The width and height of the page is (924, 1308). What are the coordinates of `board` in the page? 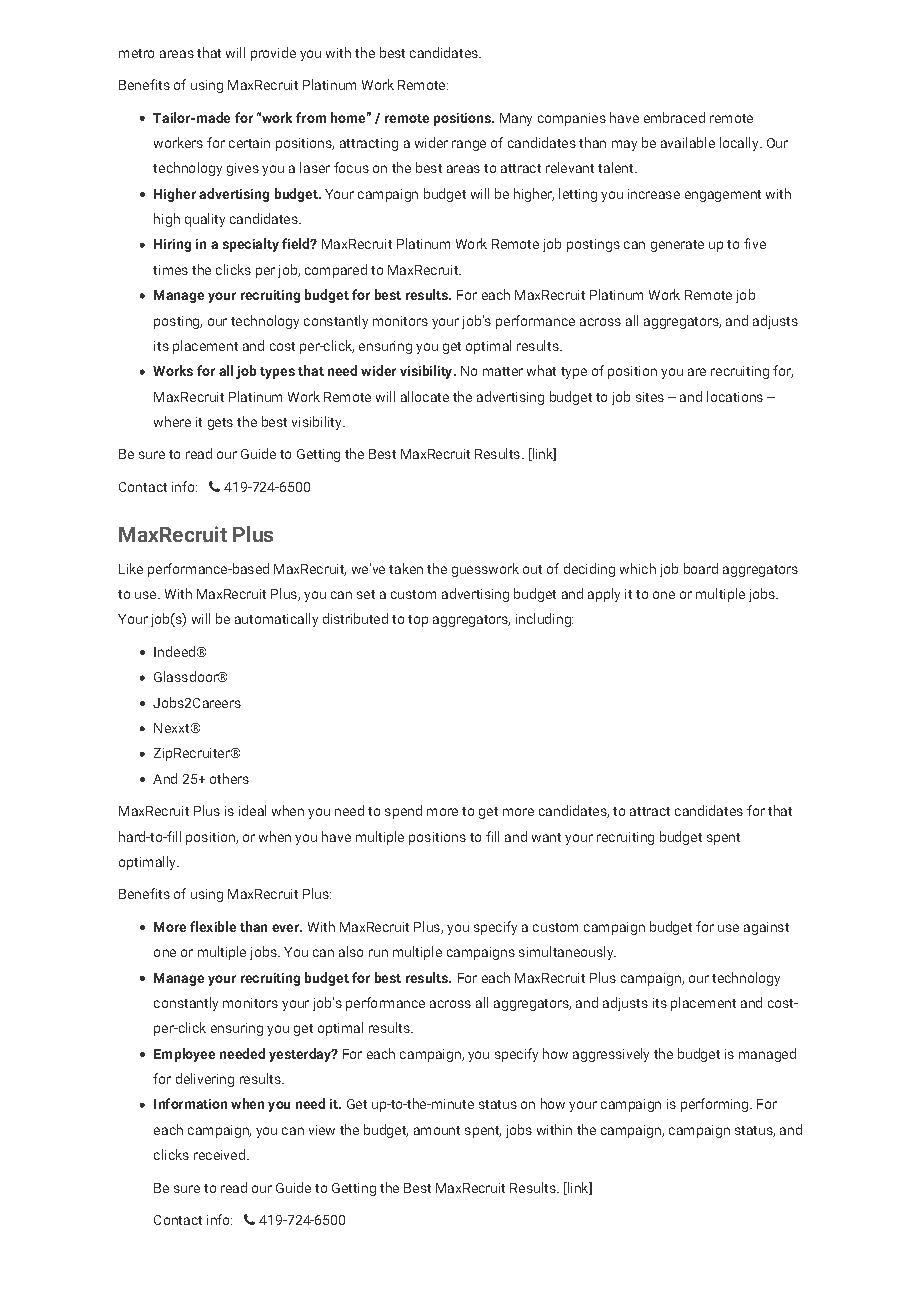 It's located at (701, 568).
